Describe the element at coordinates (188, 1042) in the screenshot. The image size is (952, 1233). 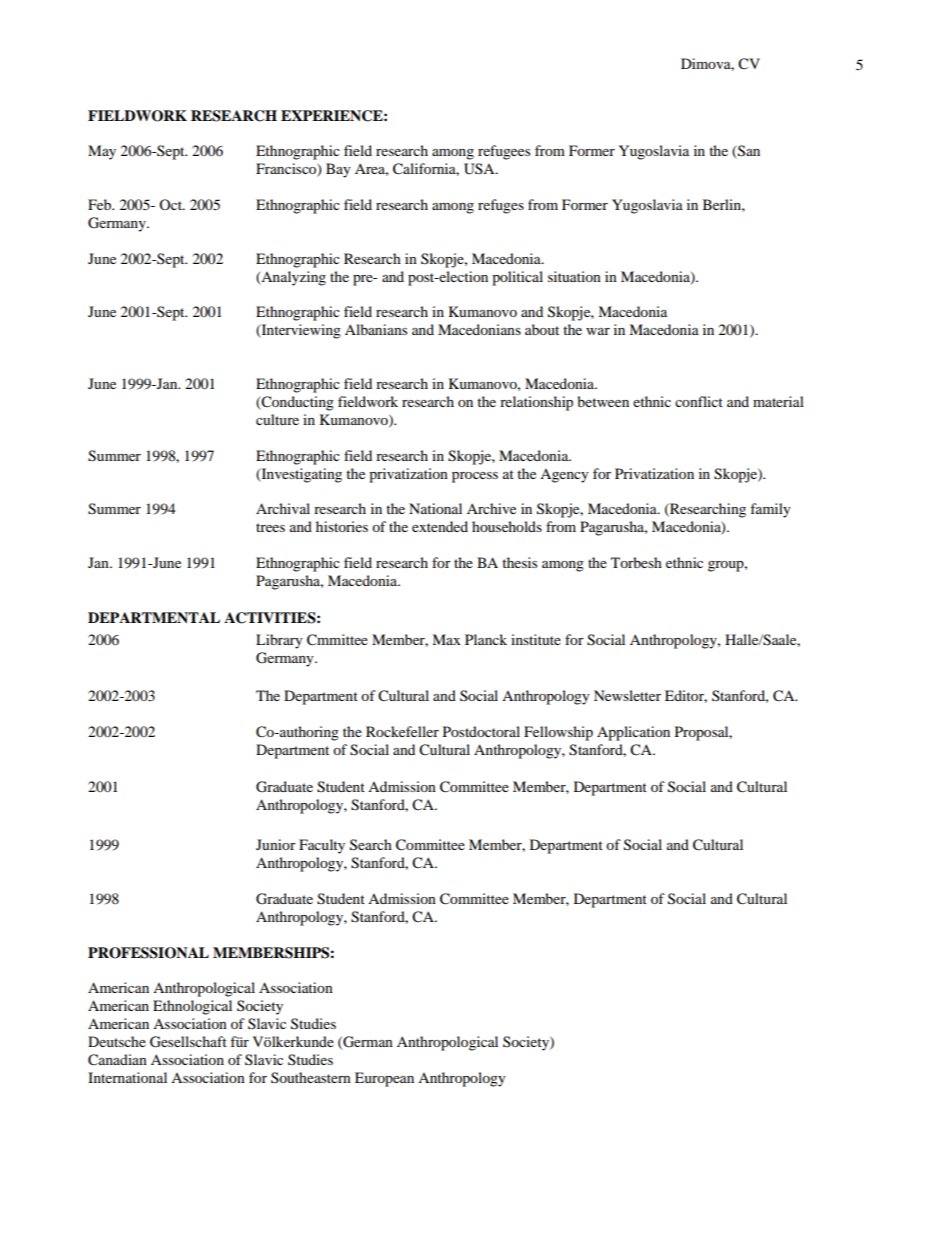
I see `Gesellschaft` at that location.
